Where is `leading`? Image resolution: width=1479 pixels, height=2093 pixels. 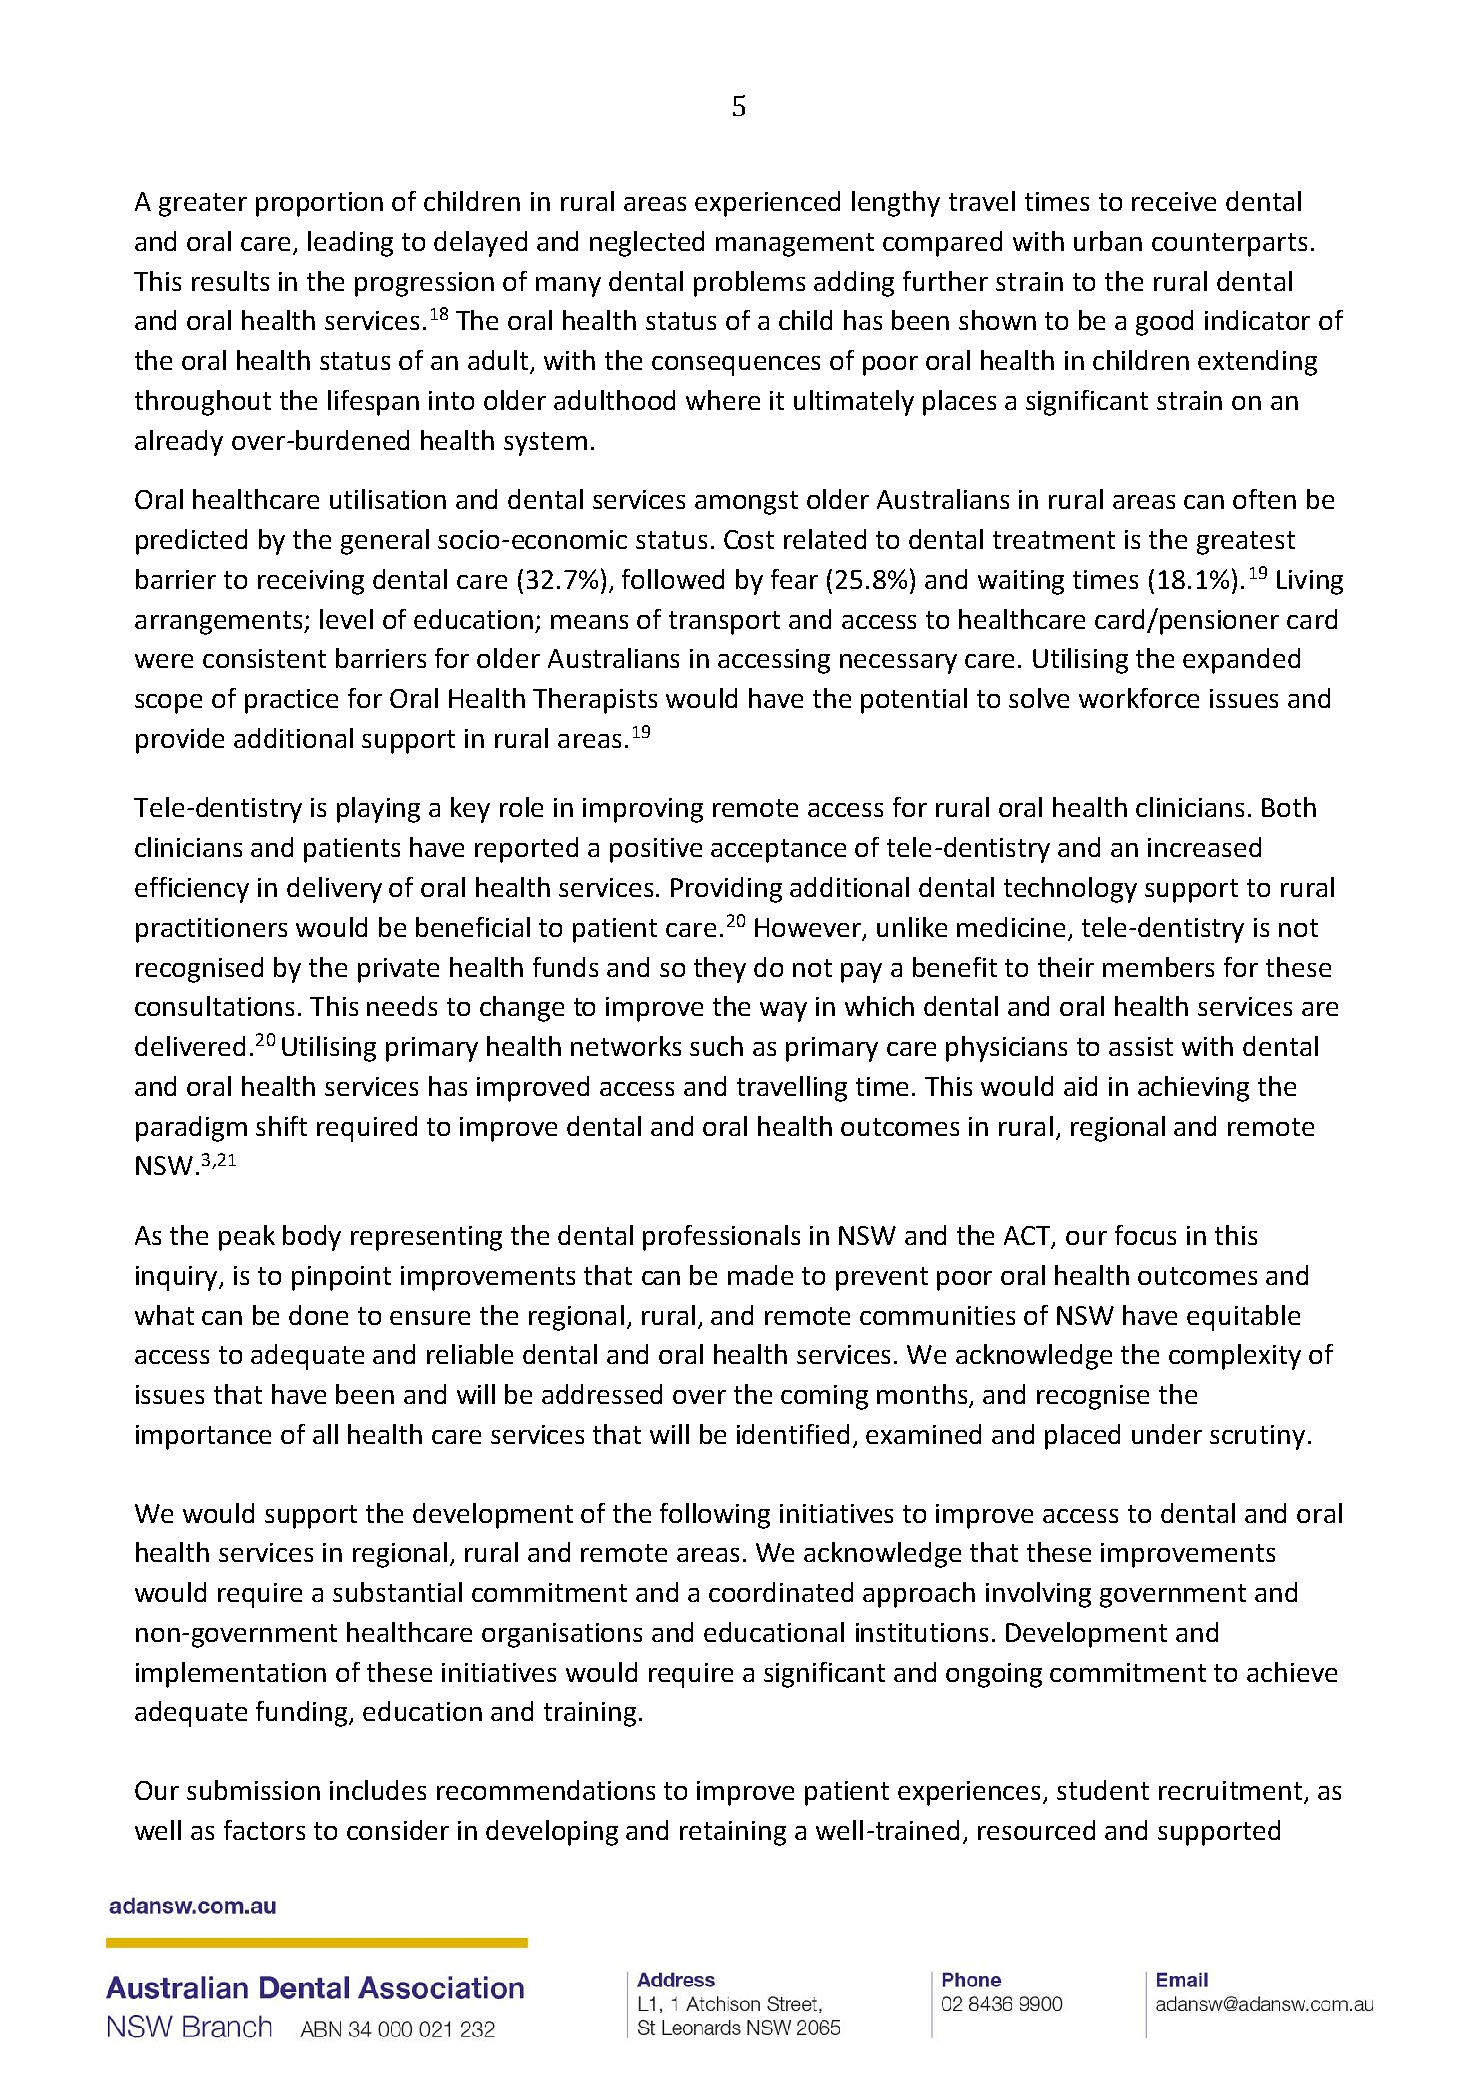 leading is located at coordinates (350, 244).
